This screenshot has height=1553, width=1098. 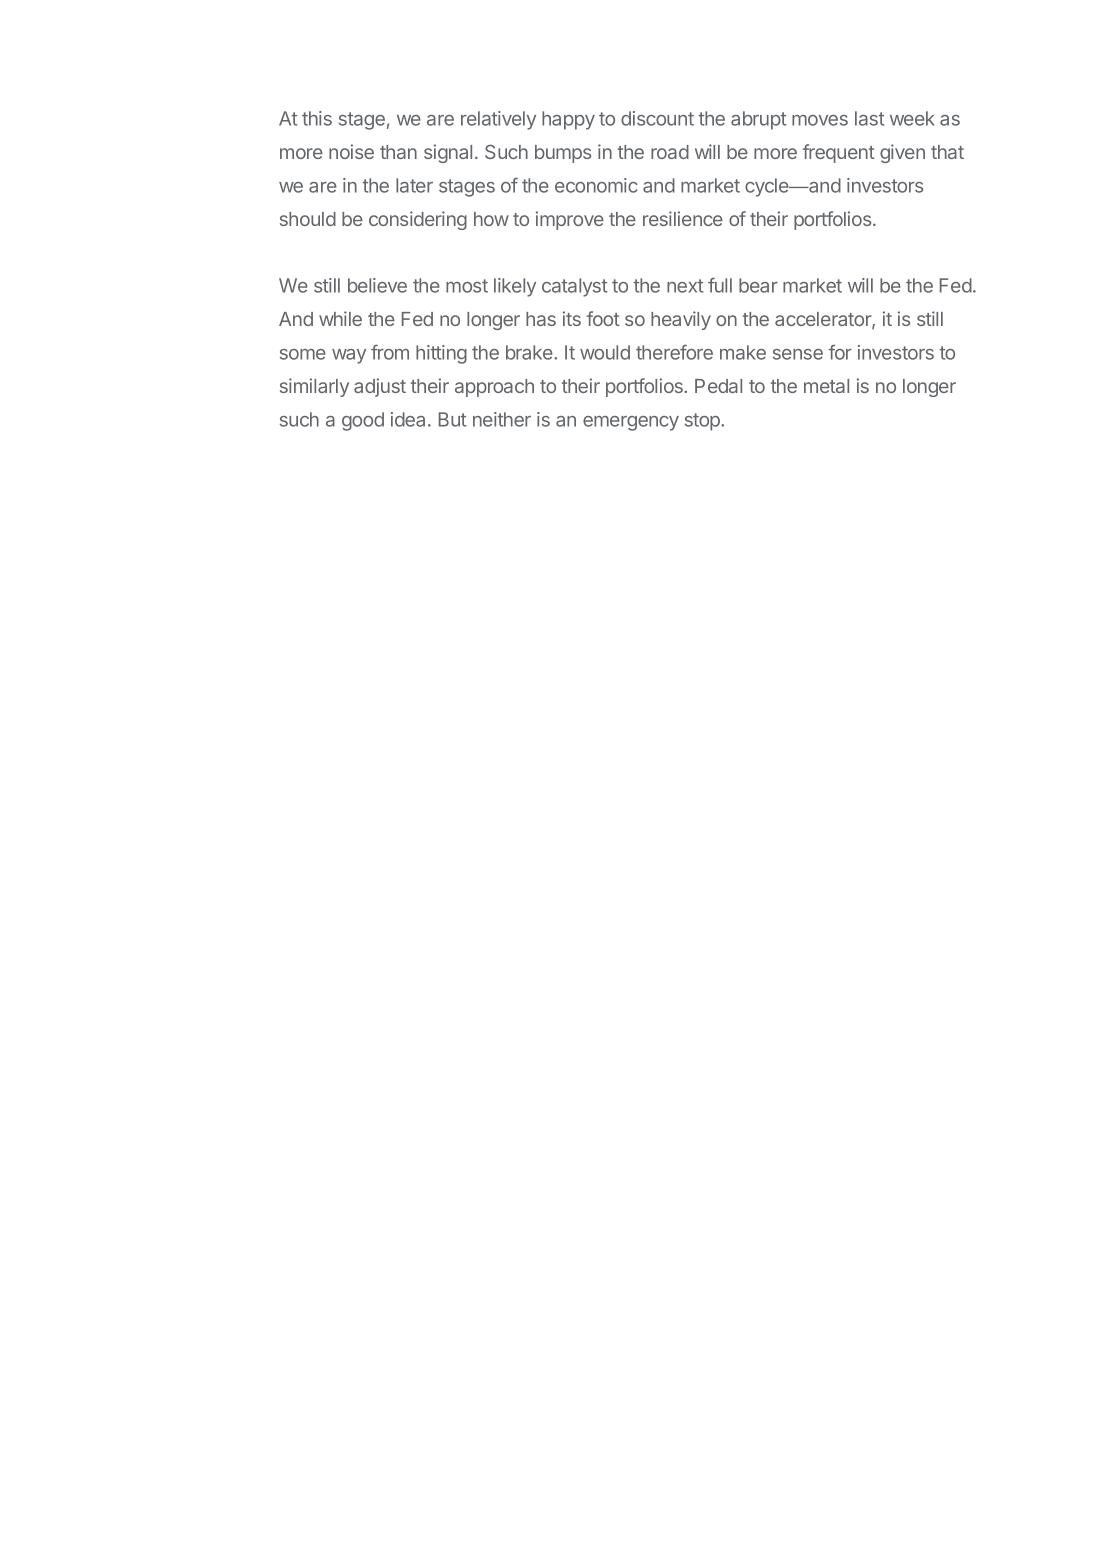 What do you see at coordinates (363, 421) in the screenshot?
I see `good` at bounding box center [363, 421].
